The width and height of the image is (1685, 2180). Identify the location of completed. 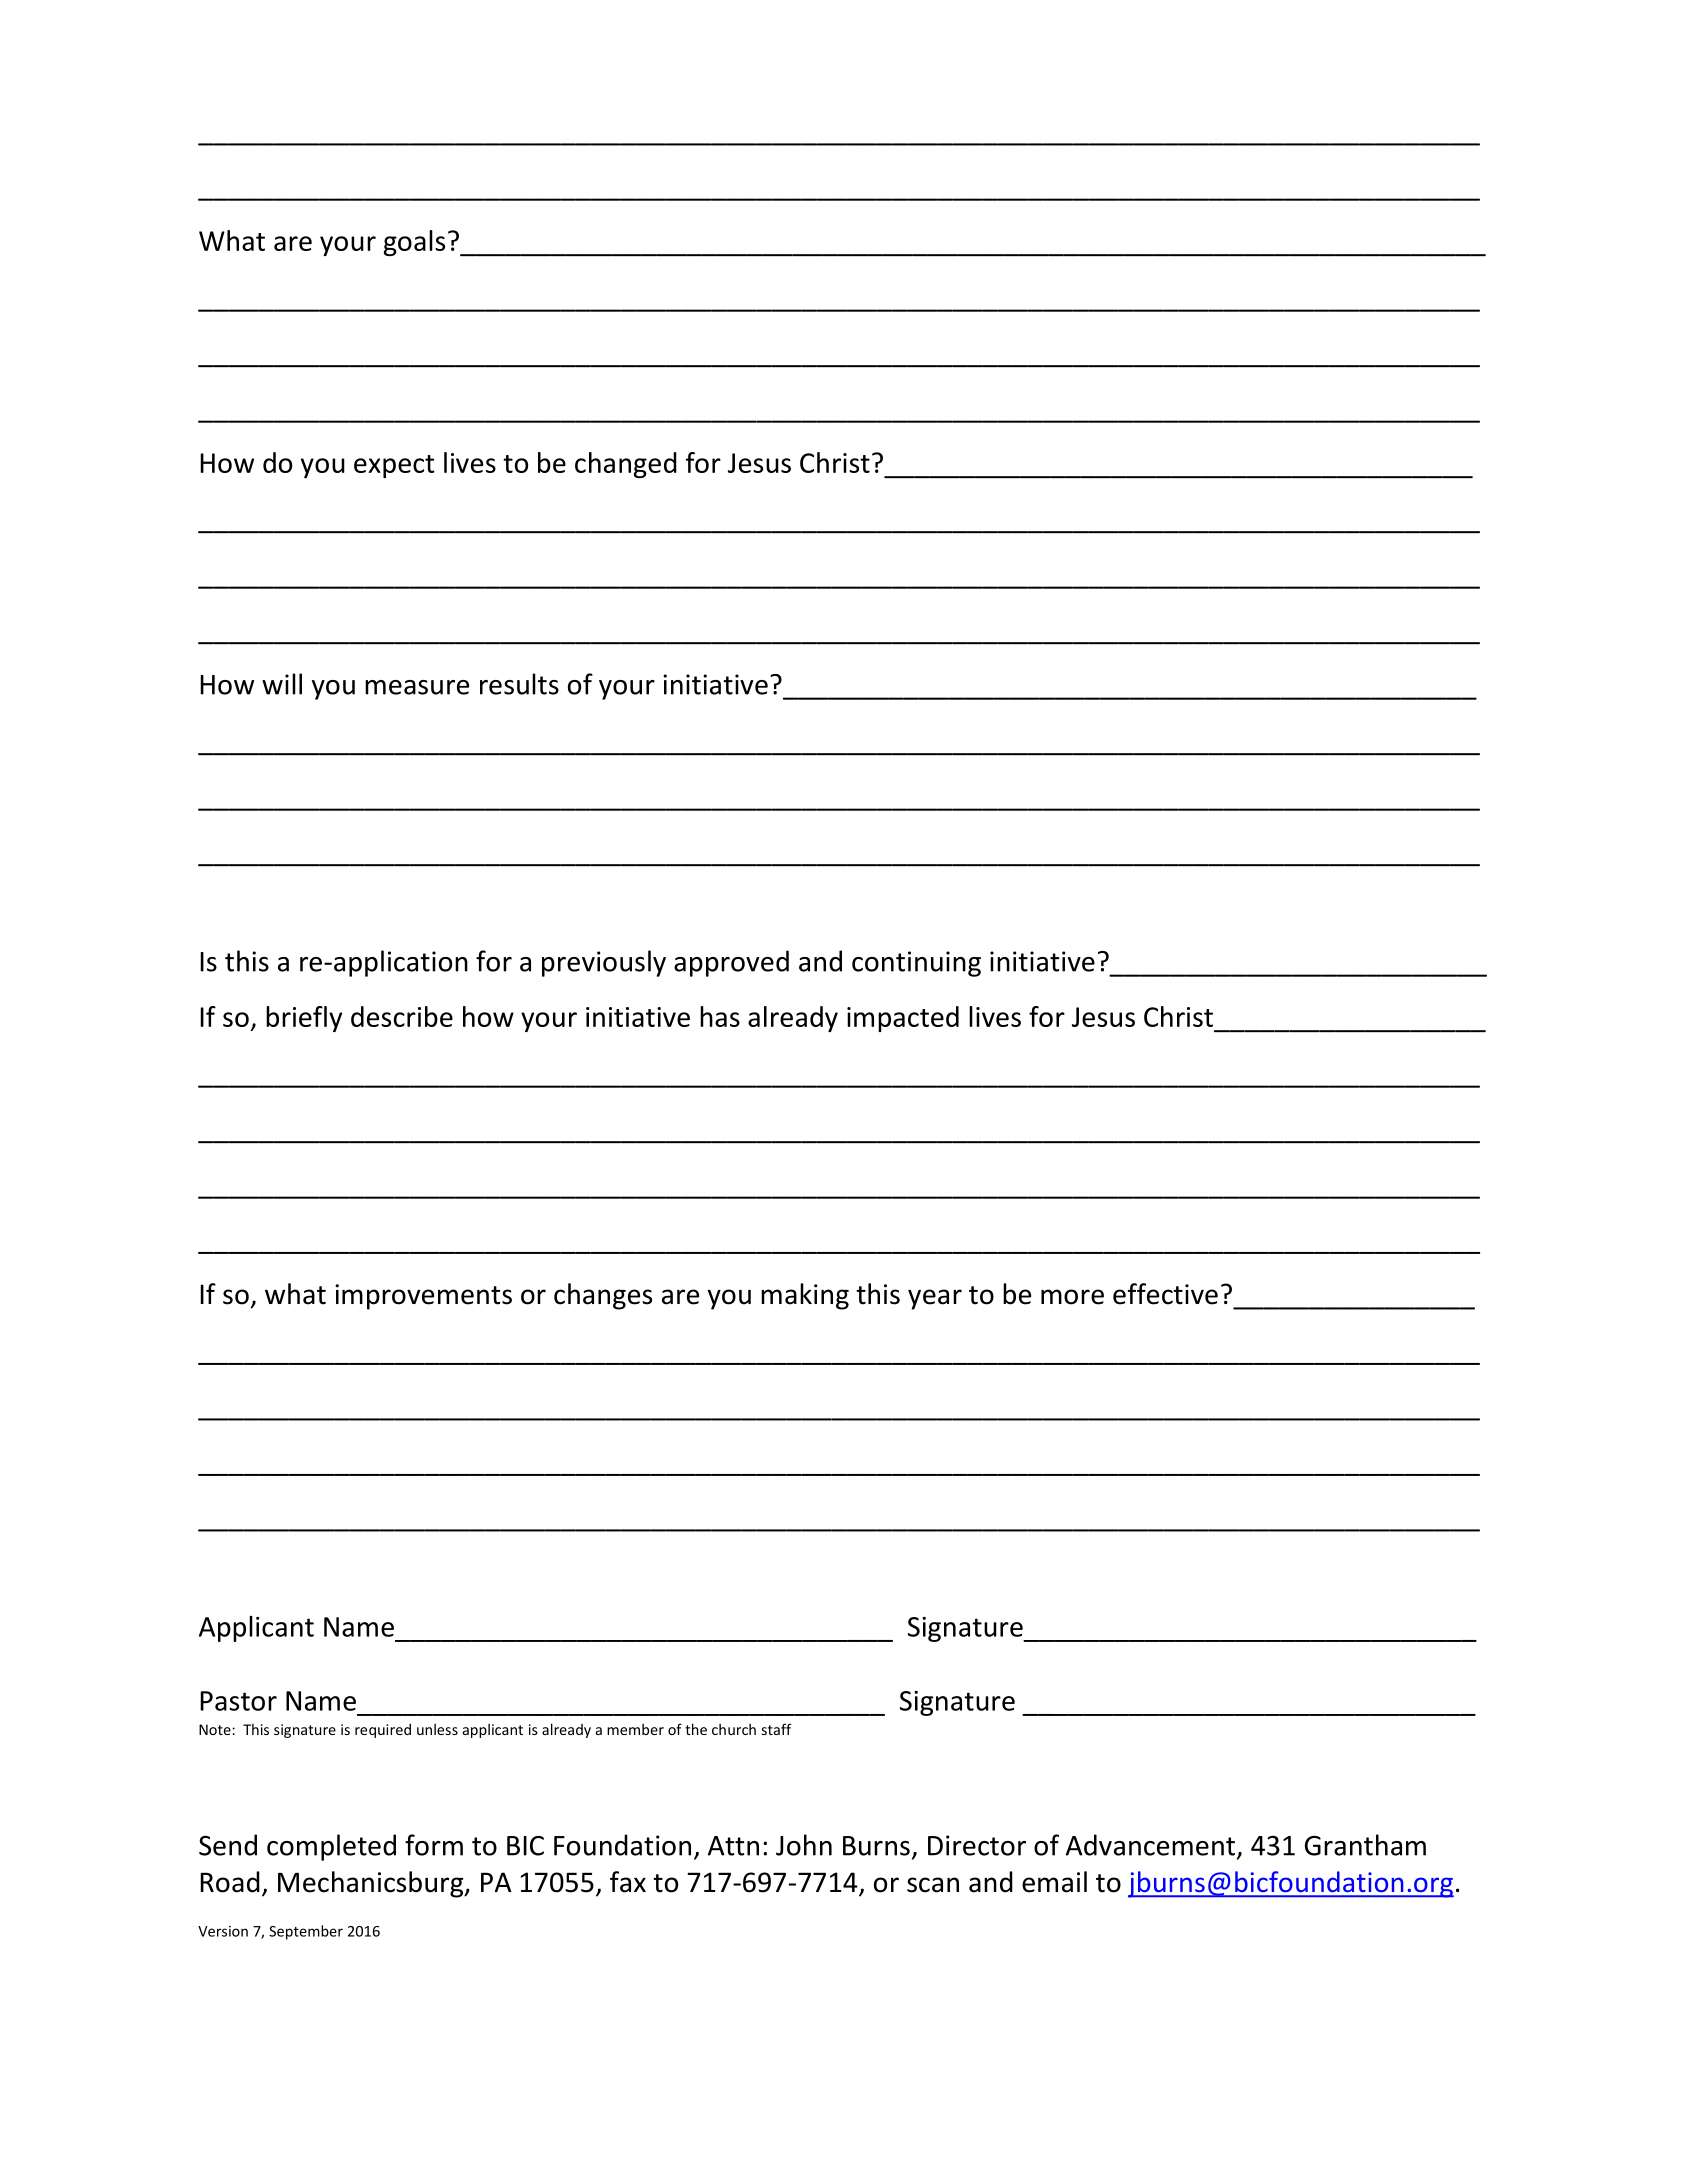
(331, 1847).
